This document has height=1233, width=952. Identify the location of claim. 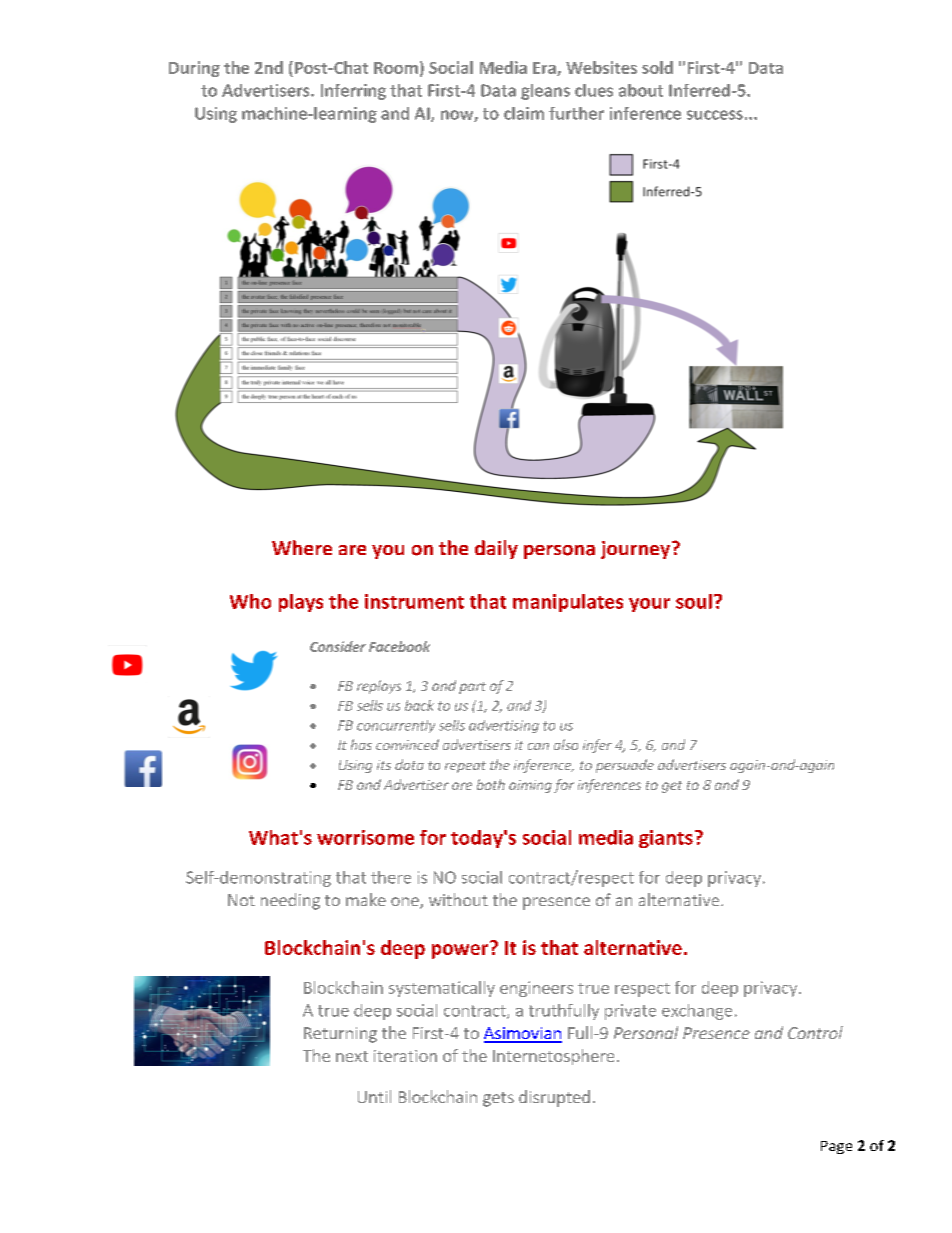
(524, 113).
